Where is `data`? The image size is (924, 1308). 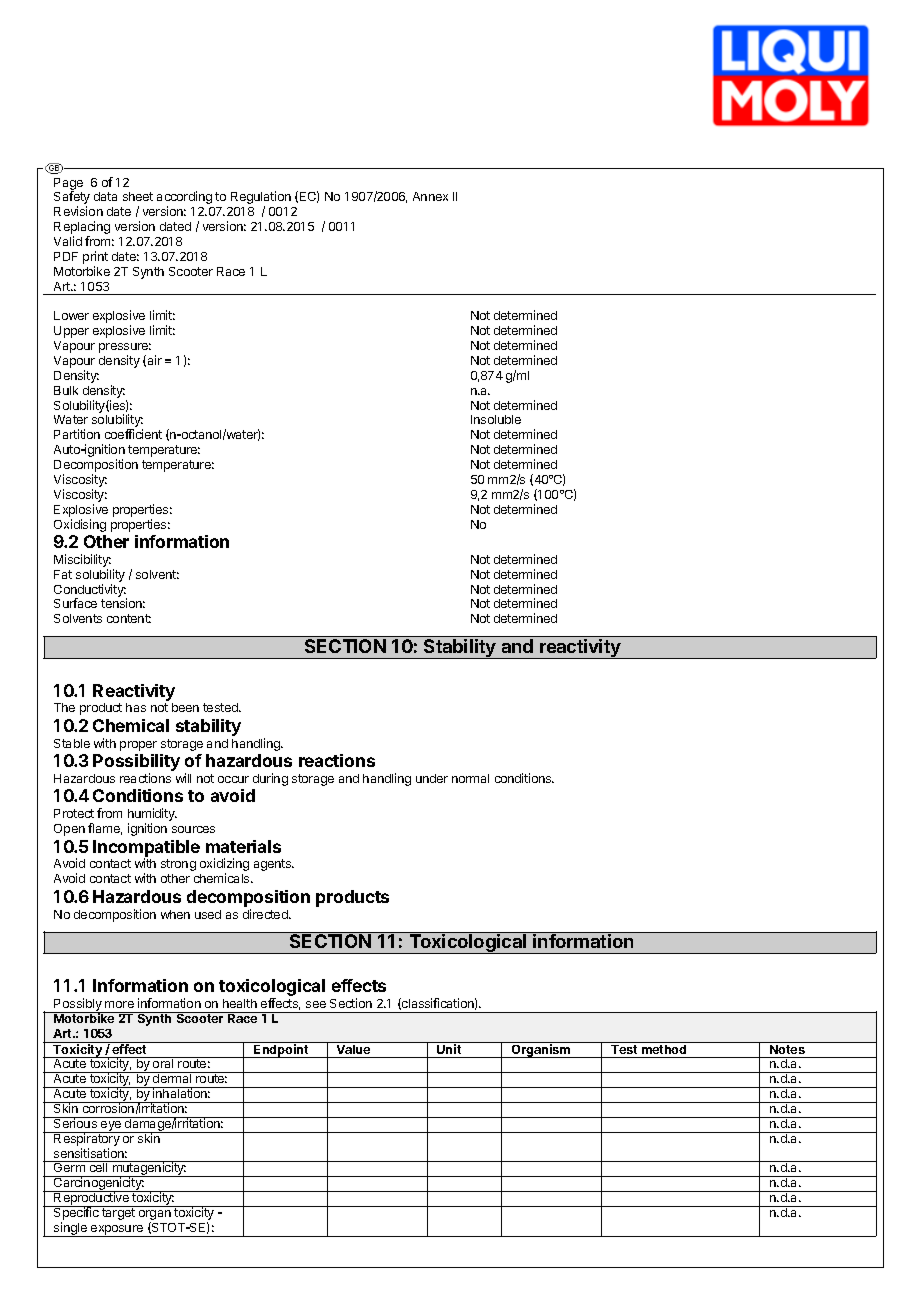
data is located at coordinates (105, 196).
